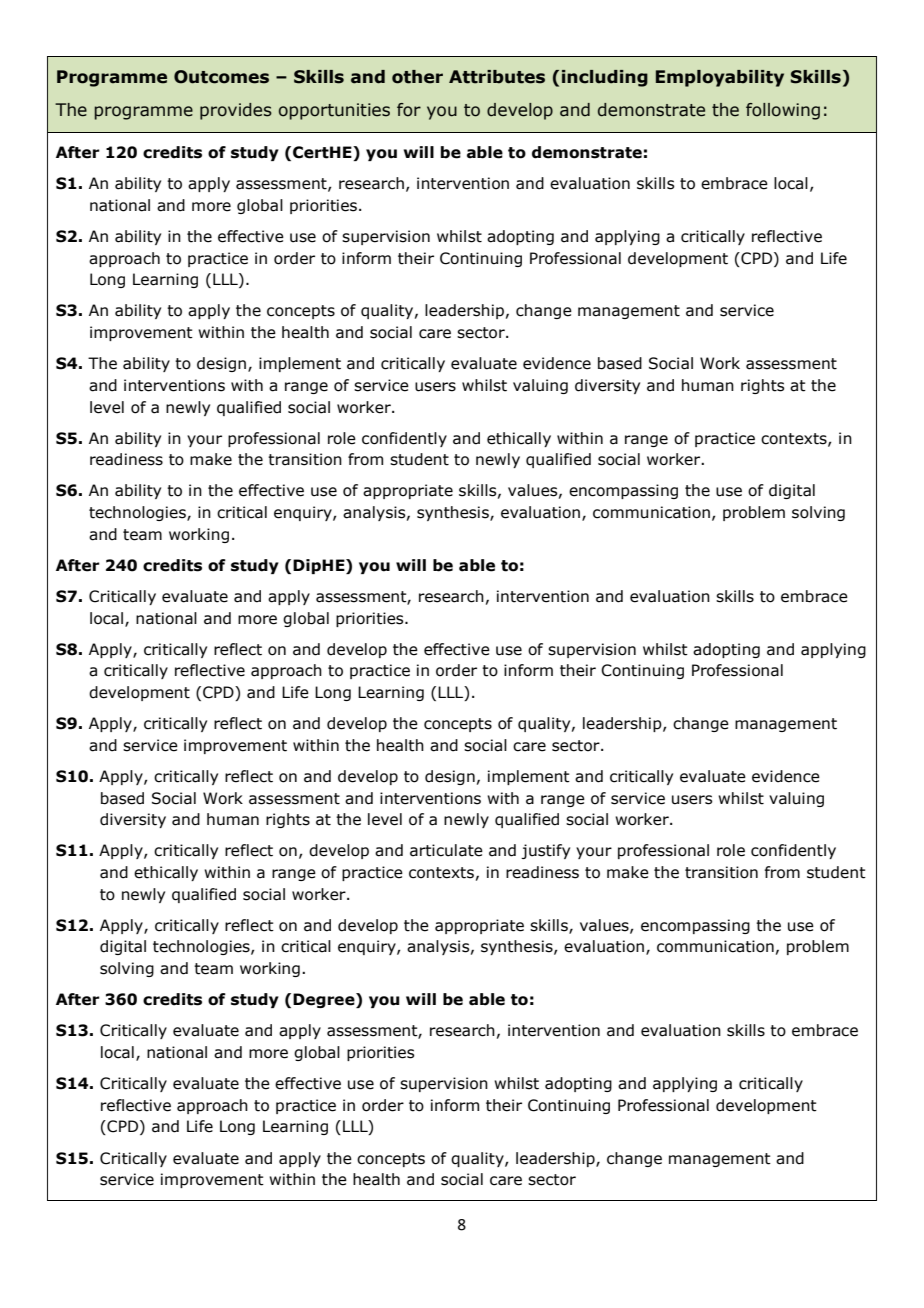 This screenshot has height=1308, width=924. Describe the element at coordinates (334, 111) in the screenshot. I see `opportunities` at that location.
